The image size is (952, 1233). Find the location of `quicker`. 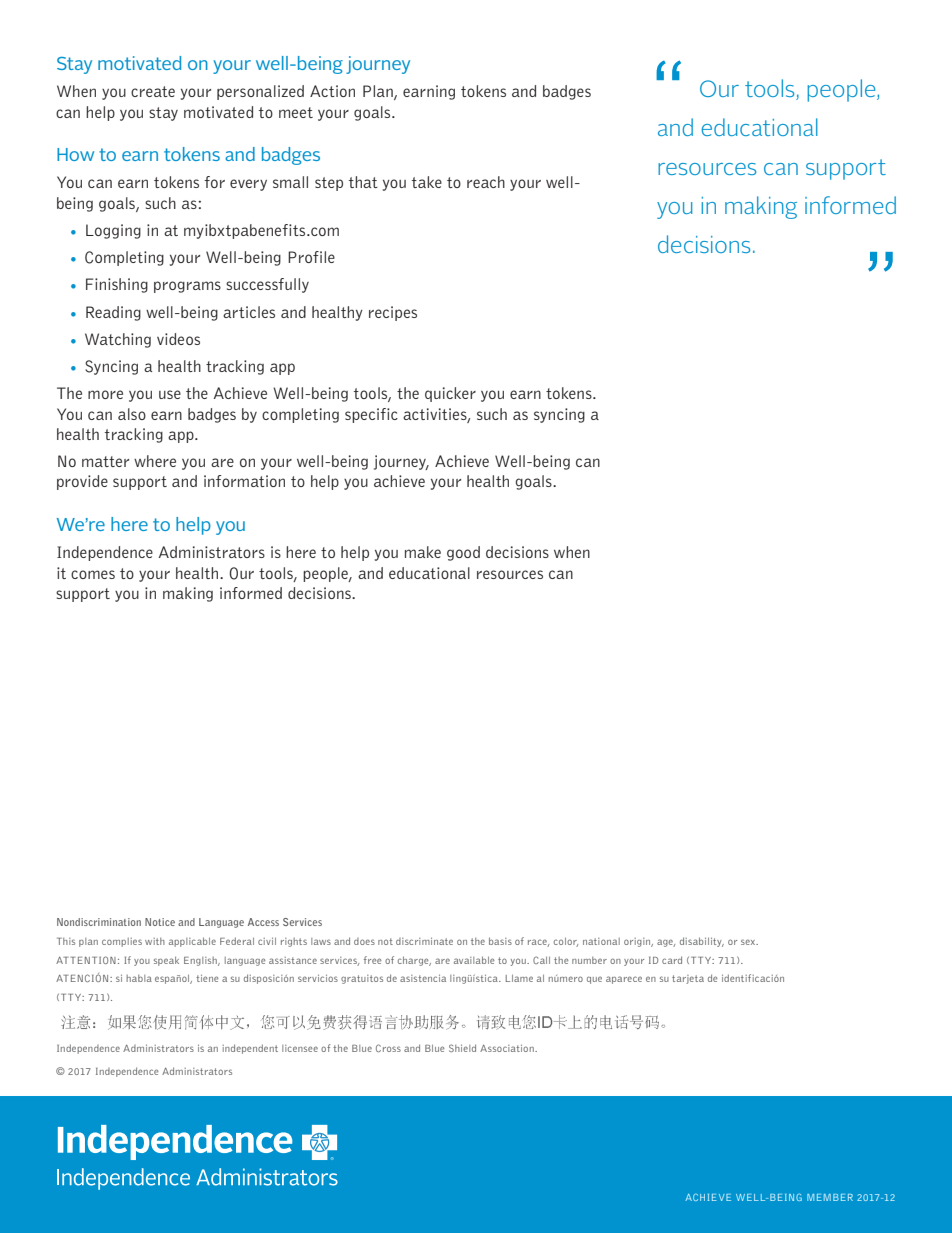

quicker is located at coordinates (450, 394).
